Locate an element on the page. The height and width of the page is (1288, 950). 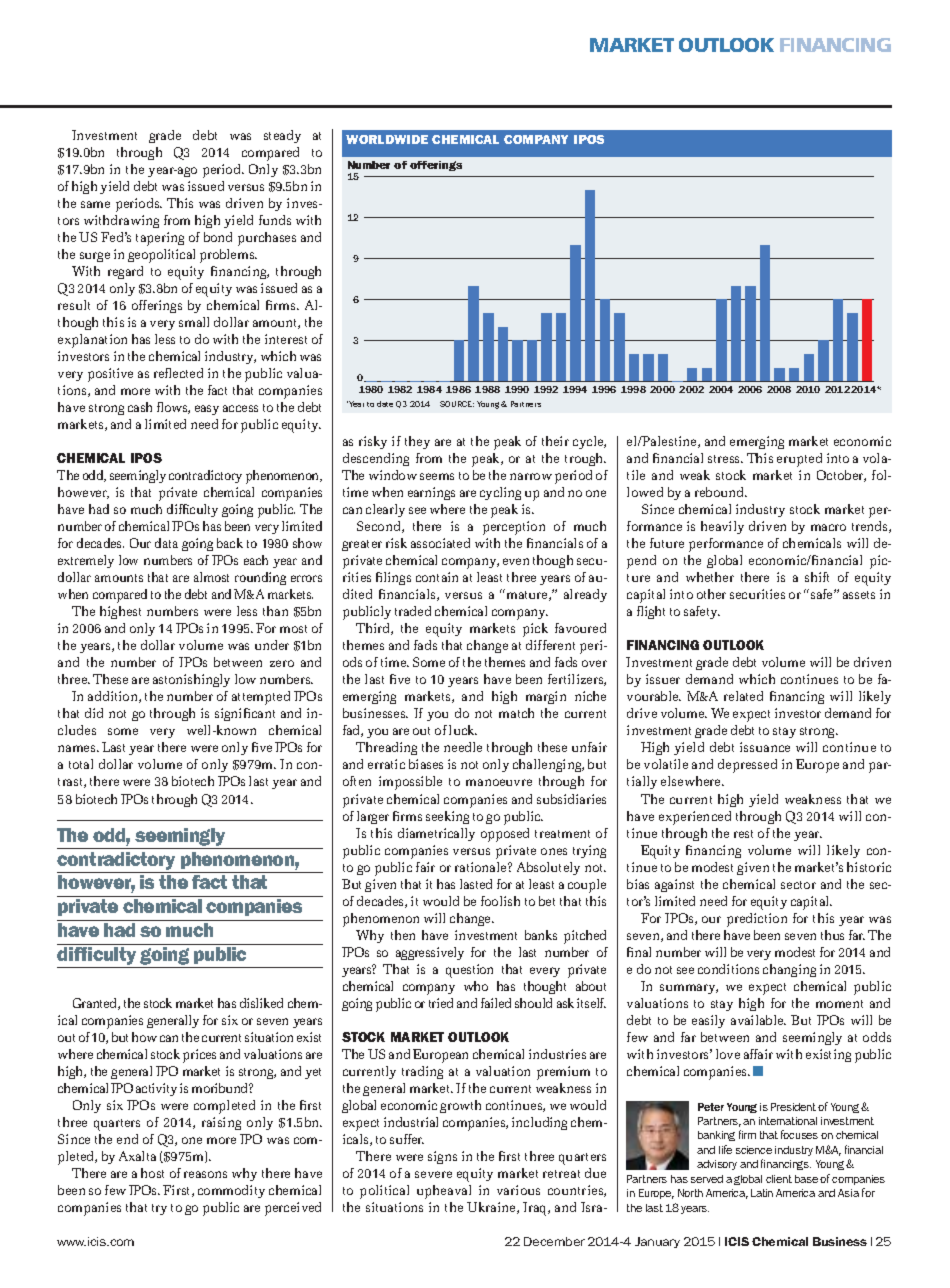
Ukraine is located at coordinates (492, 1208).
